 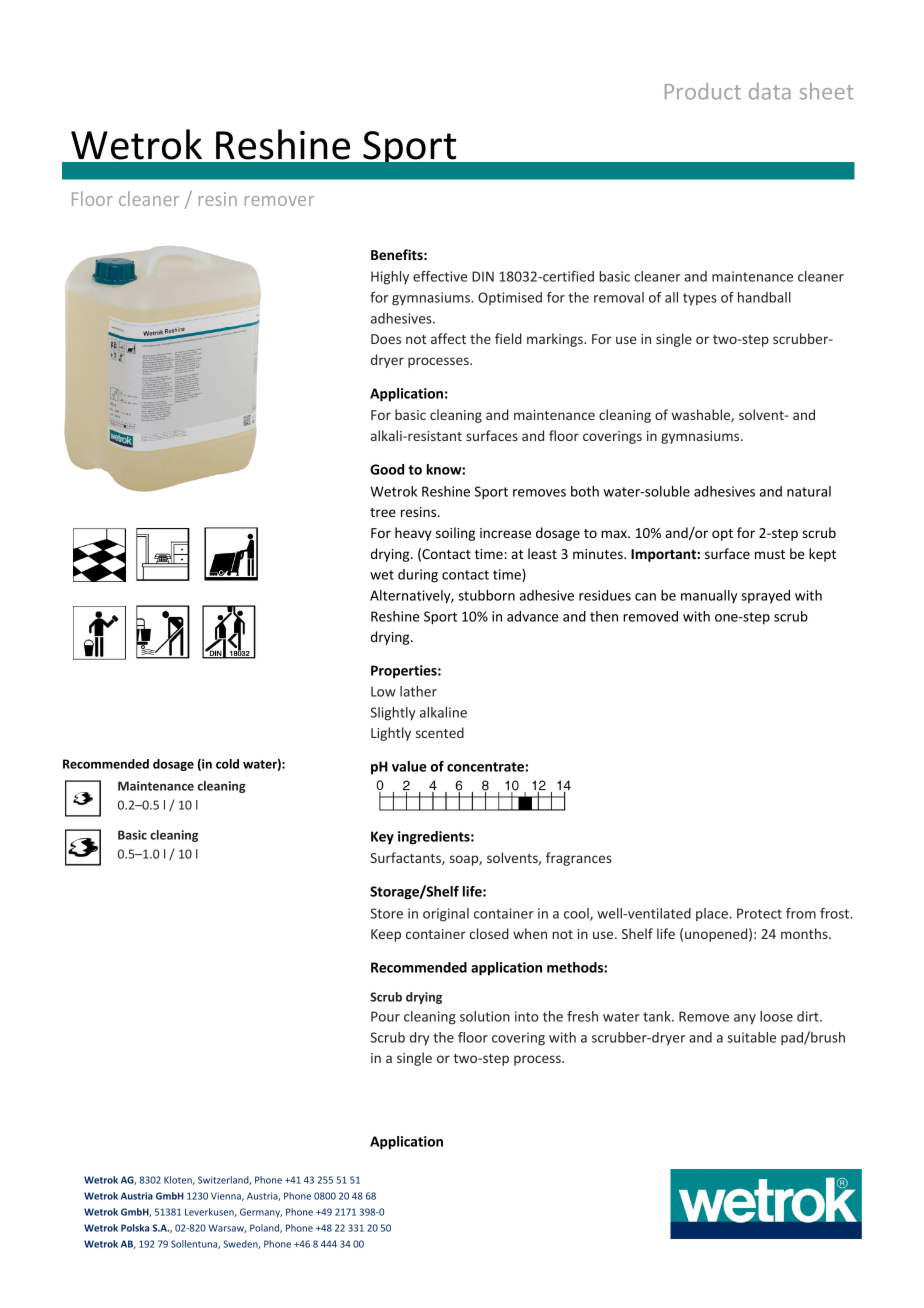 What do you see at coordinates (770, 554) in the page?
I see `must` at bounding box center [770, 554].
